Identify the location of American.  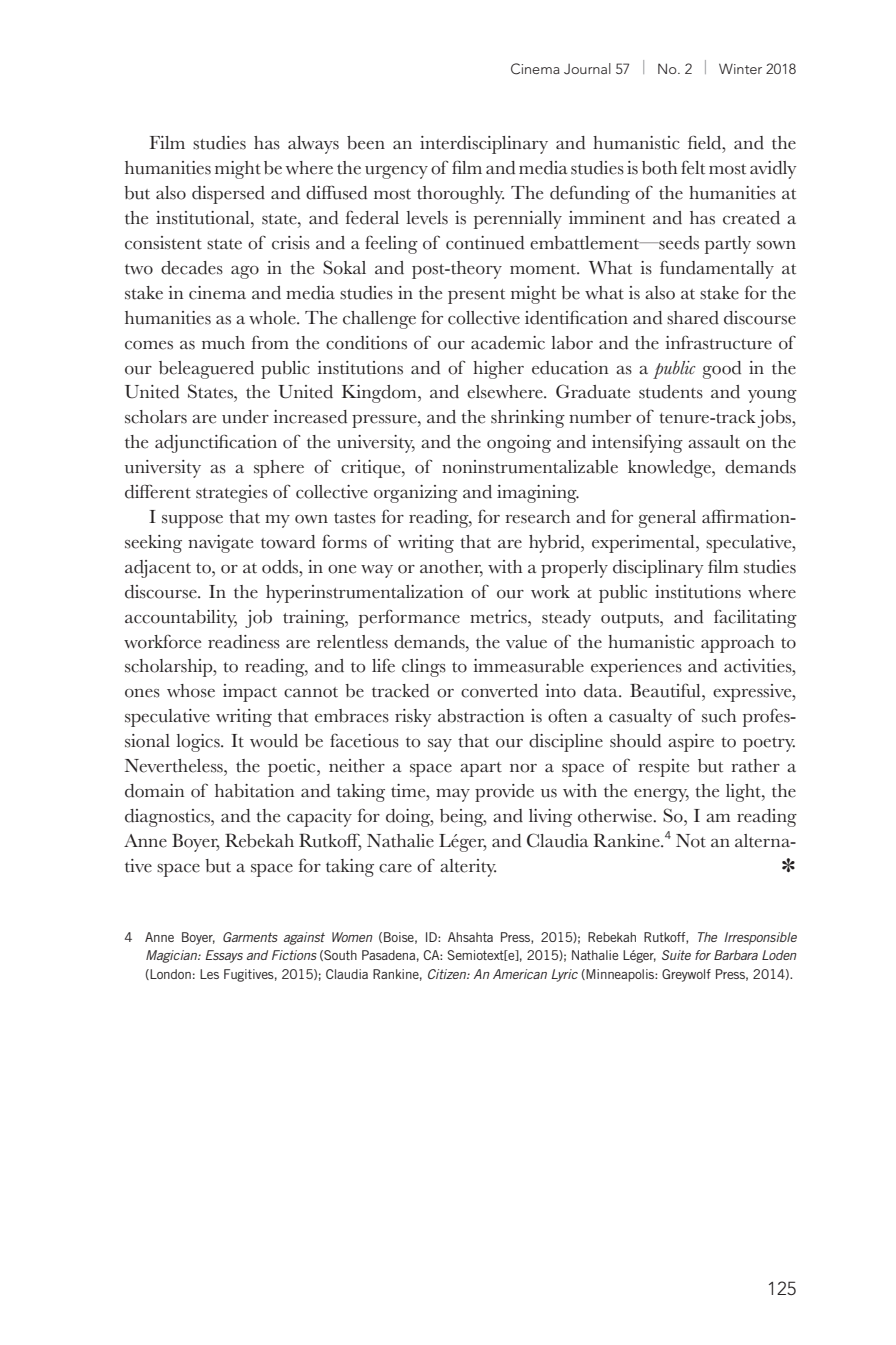
(520, 974).
